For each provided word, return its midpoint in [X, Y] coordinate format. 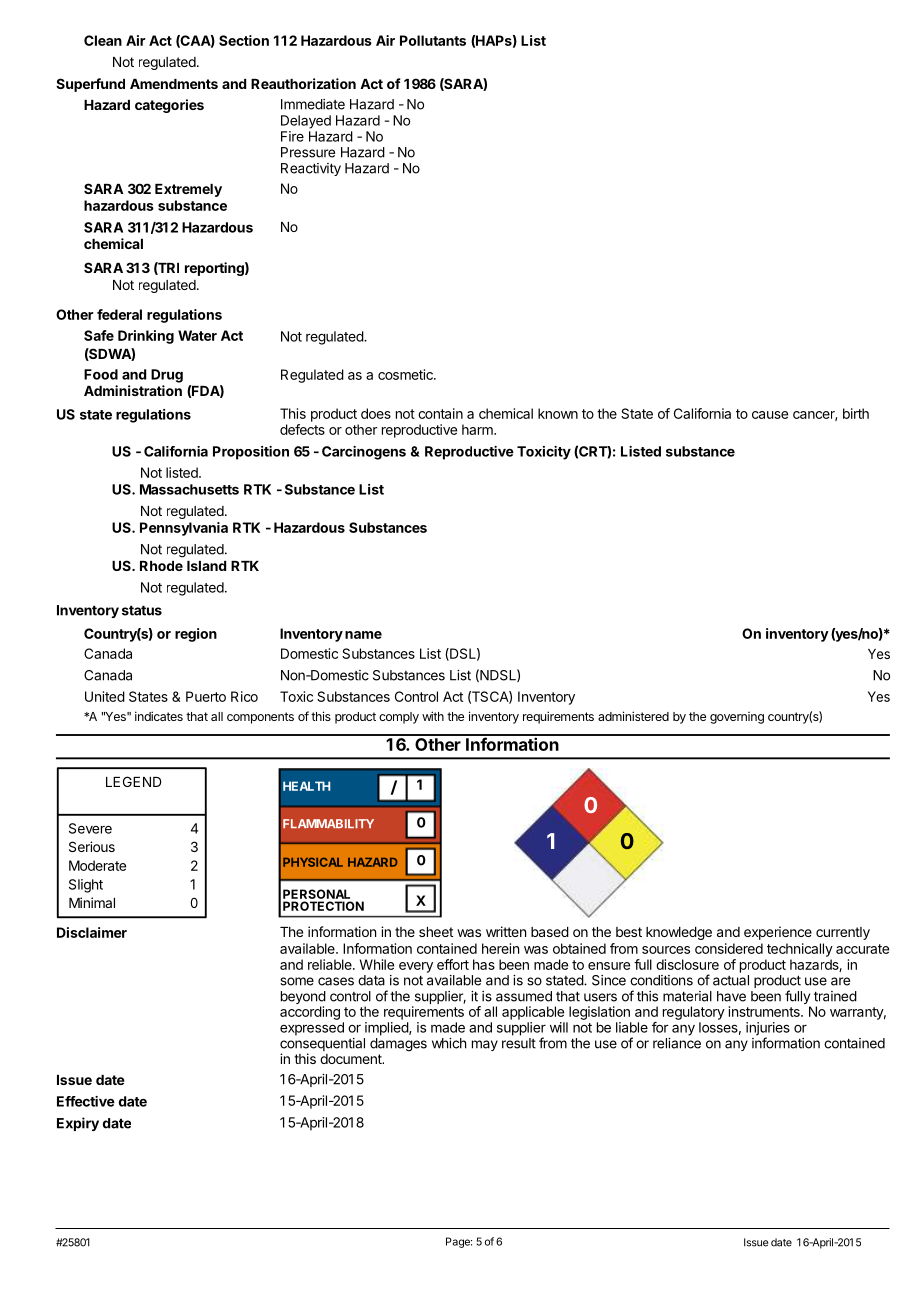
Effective [86, 1101]
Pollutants [433, 40]
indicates [159, 716]
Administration [133, 390]
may [485, 1045]
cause [770, 415]
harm [478, 429]
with [433, 716]
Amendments [174, 84]
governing [737, 718]
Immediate [313, 104]
